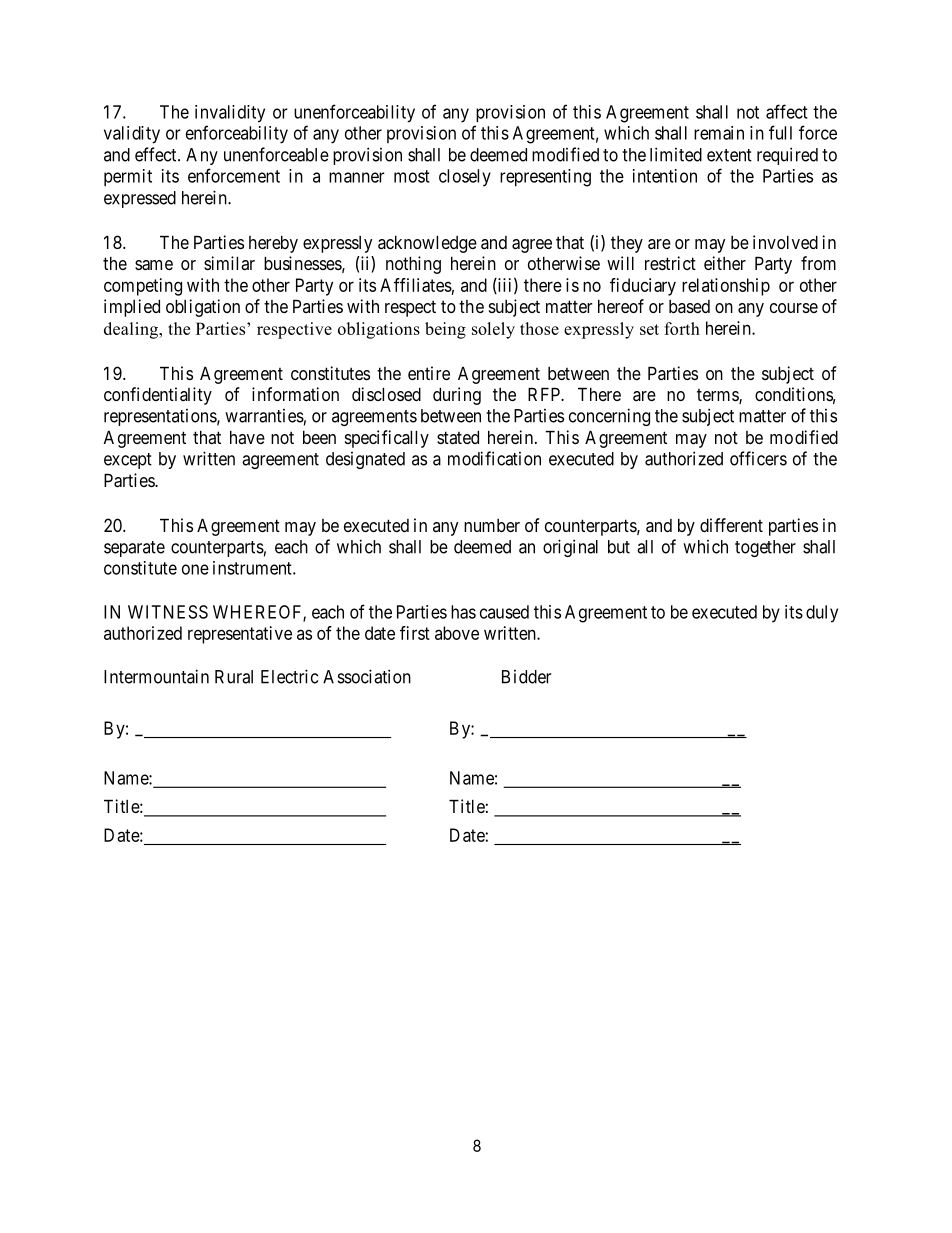 Image resolution: width=952 pixels, height=1233 pixels. I want to click on number, so click(492, 525).
